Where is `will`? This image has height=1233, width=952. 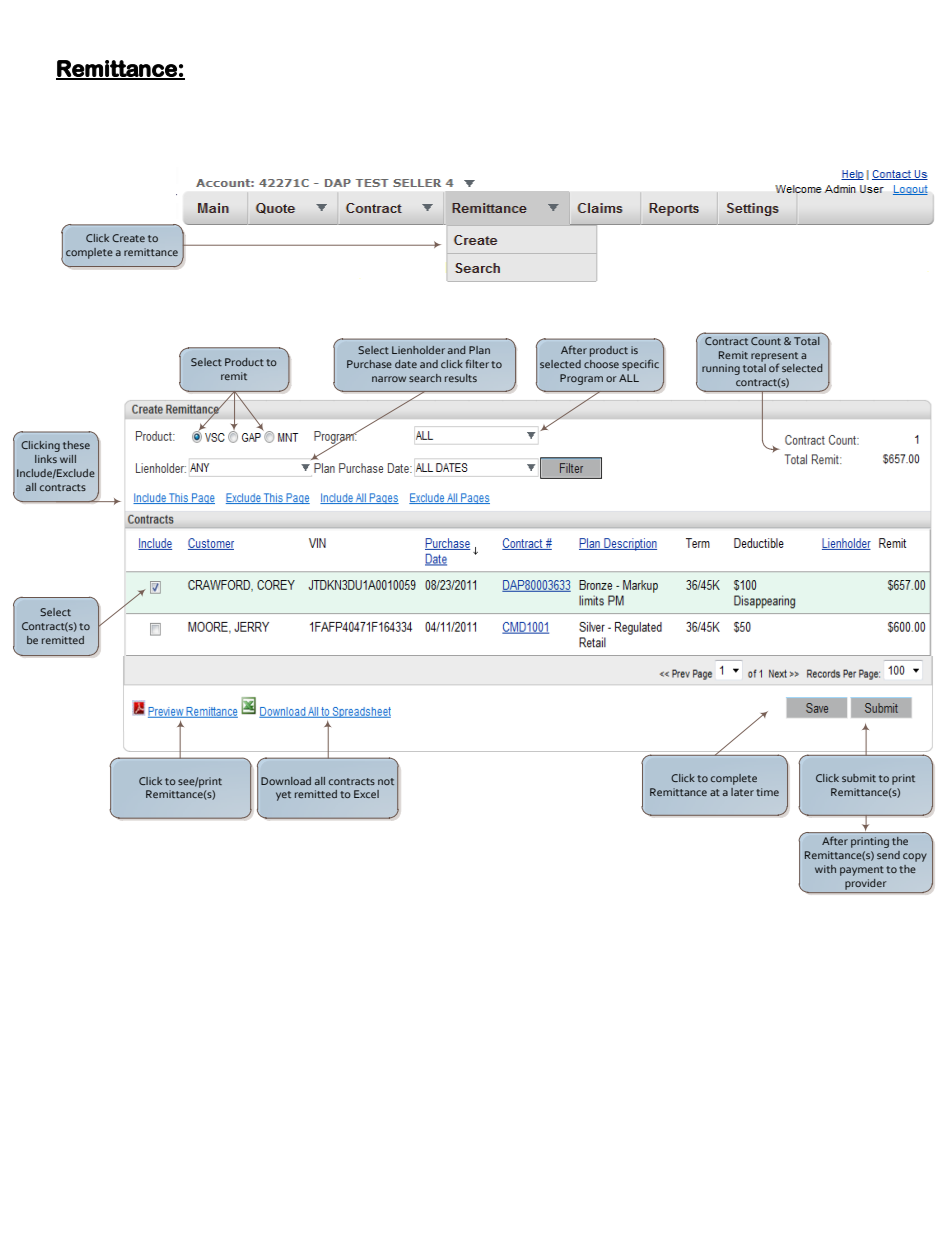
will is located at coordinates (68, 459).
